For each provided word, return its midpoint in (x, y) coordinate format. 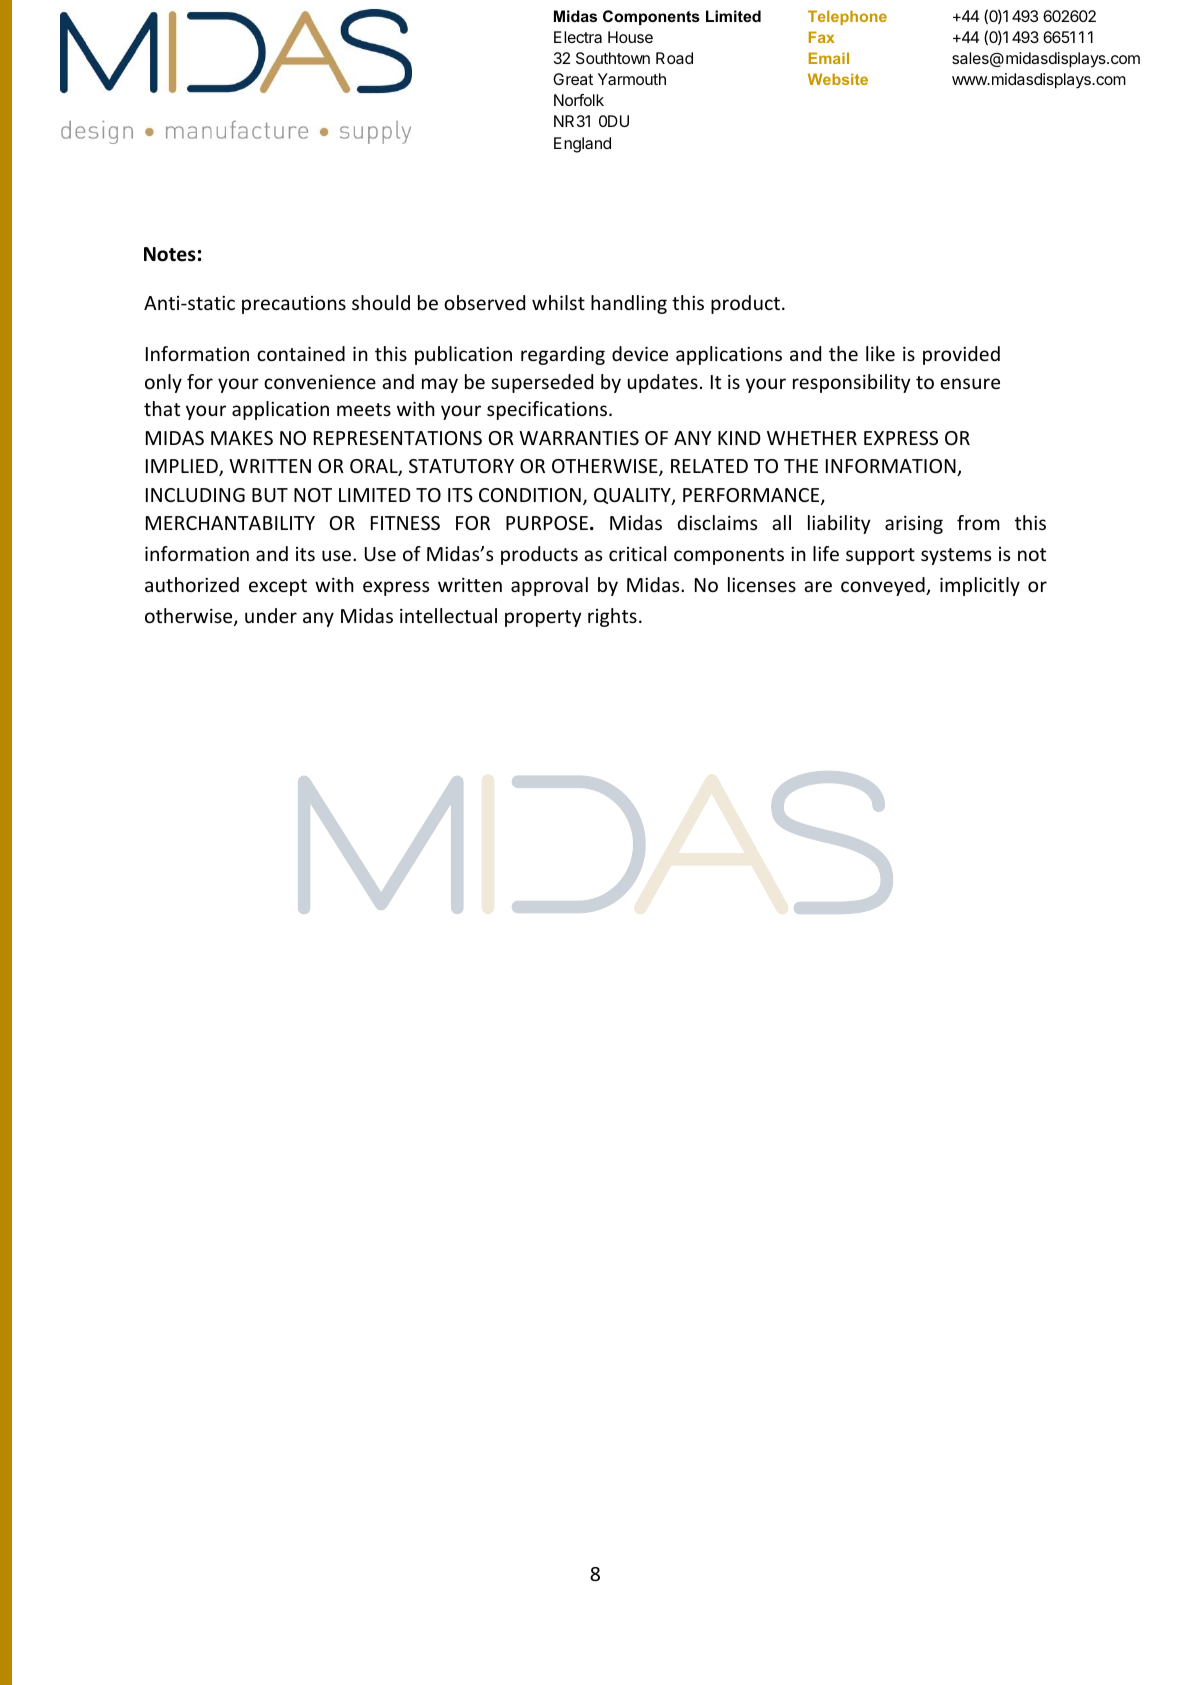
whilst (558, 302)
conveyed (884, 586)
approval (549, 586)
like (880, 353)
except (278, 587)
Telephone (847, 17)
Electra (578, 37)
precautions (294, 305)
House (630, 37)
